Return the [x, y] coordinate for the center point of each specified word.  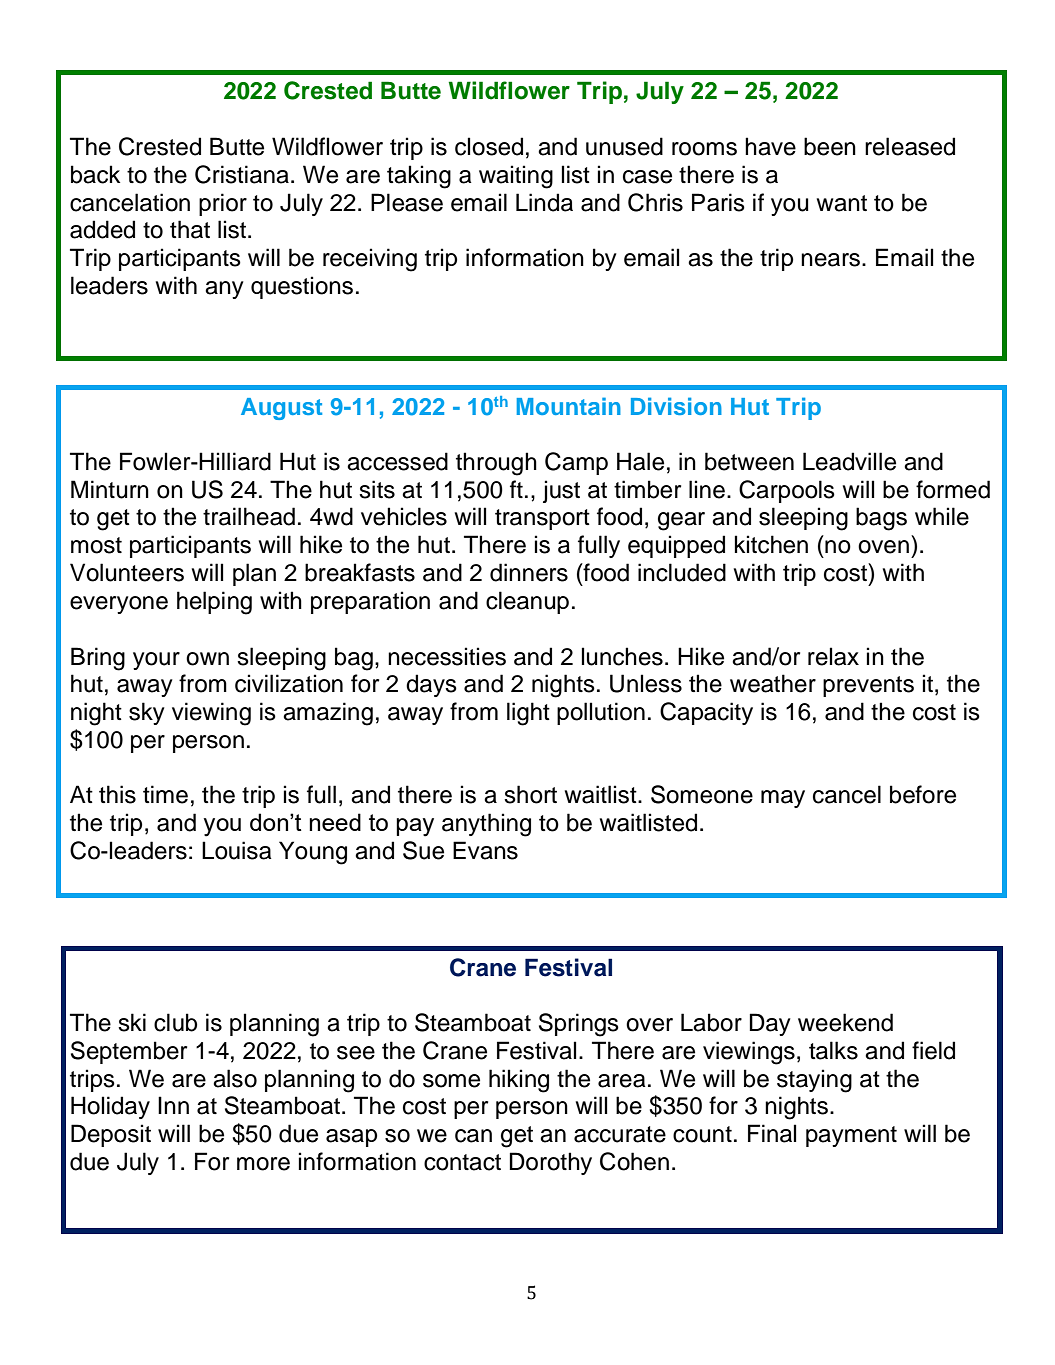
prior [223, 204]
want [842, 203]
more [263, 1164]
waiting [516, 177]
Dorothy [551, 1163]
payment [851, 1136]
